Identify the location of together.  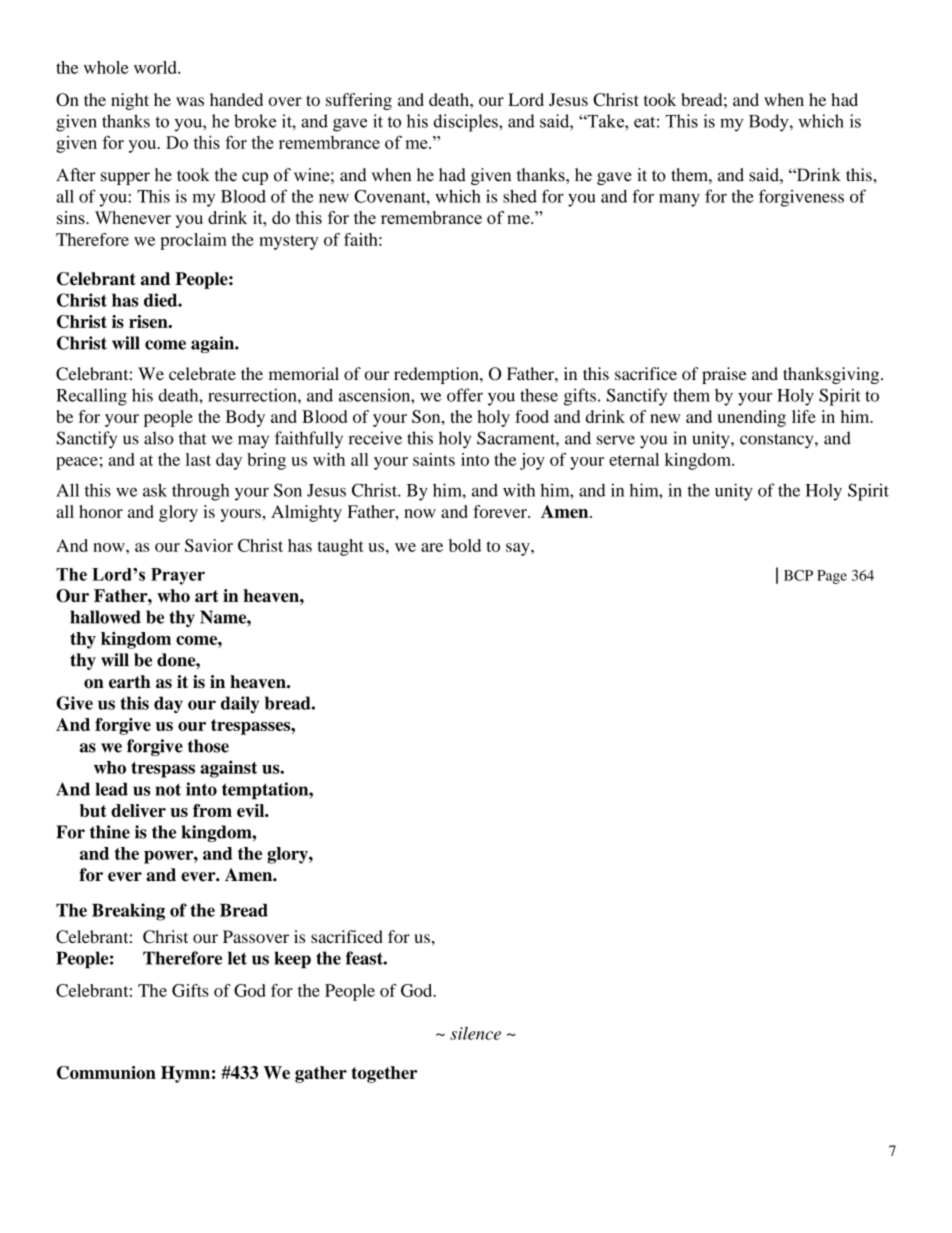
(384, 1074).
